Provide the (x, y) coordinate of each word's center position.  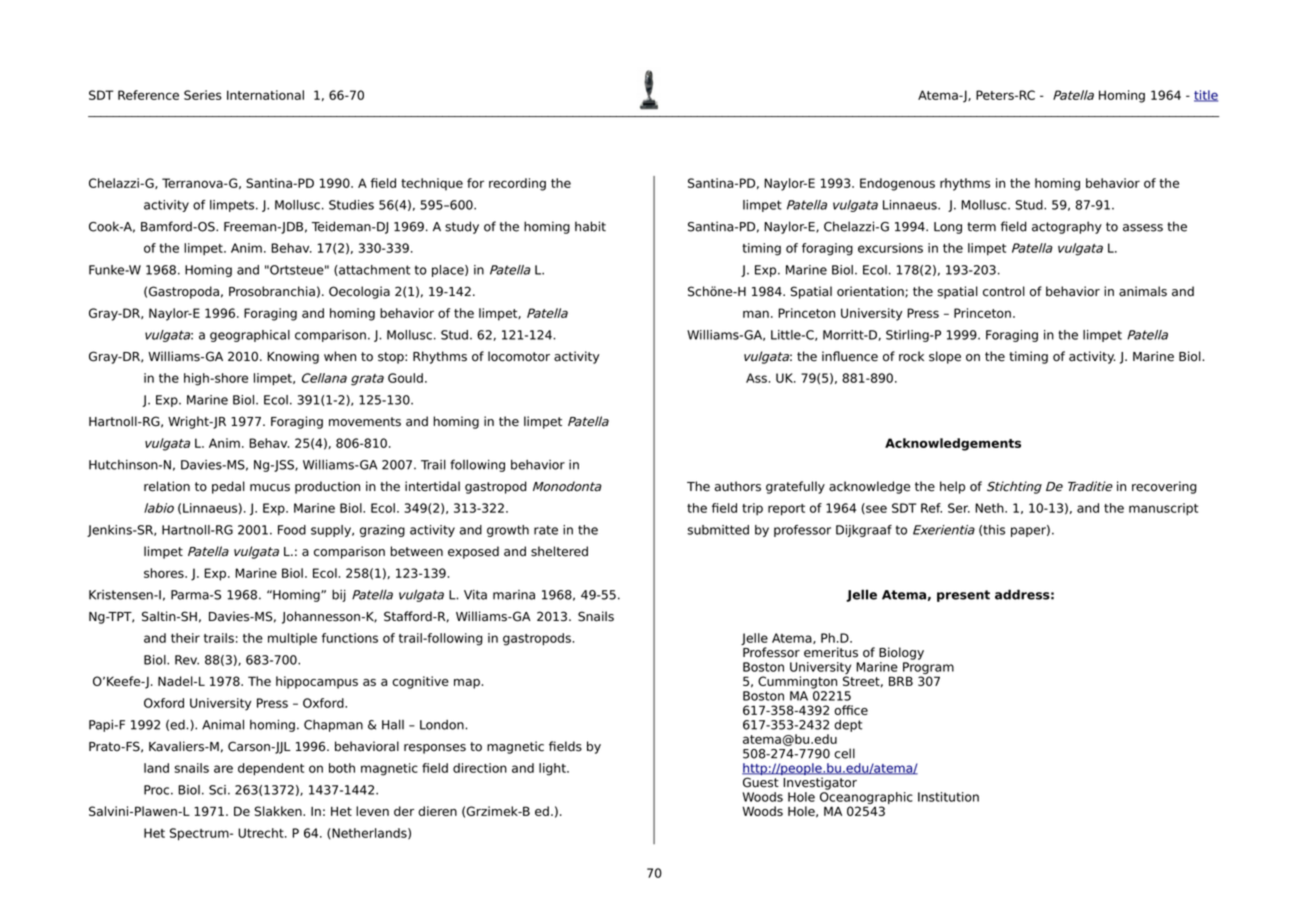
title (1206, 96)
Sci (217, 790)
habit (590, 226)
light (553, 769)
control (1004, 291)
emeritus (831, 652)
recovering (1164, 487)
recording (517, 184)
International (265, 95)
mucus (270, 488)
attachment (373, 270)
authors (738, 486)
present (963, 596)
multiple (292, 639)
